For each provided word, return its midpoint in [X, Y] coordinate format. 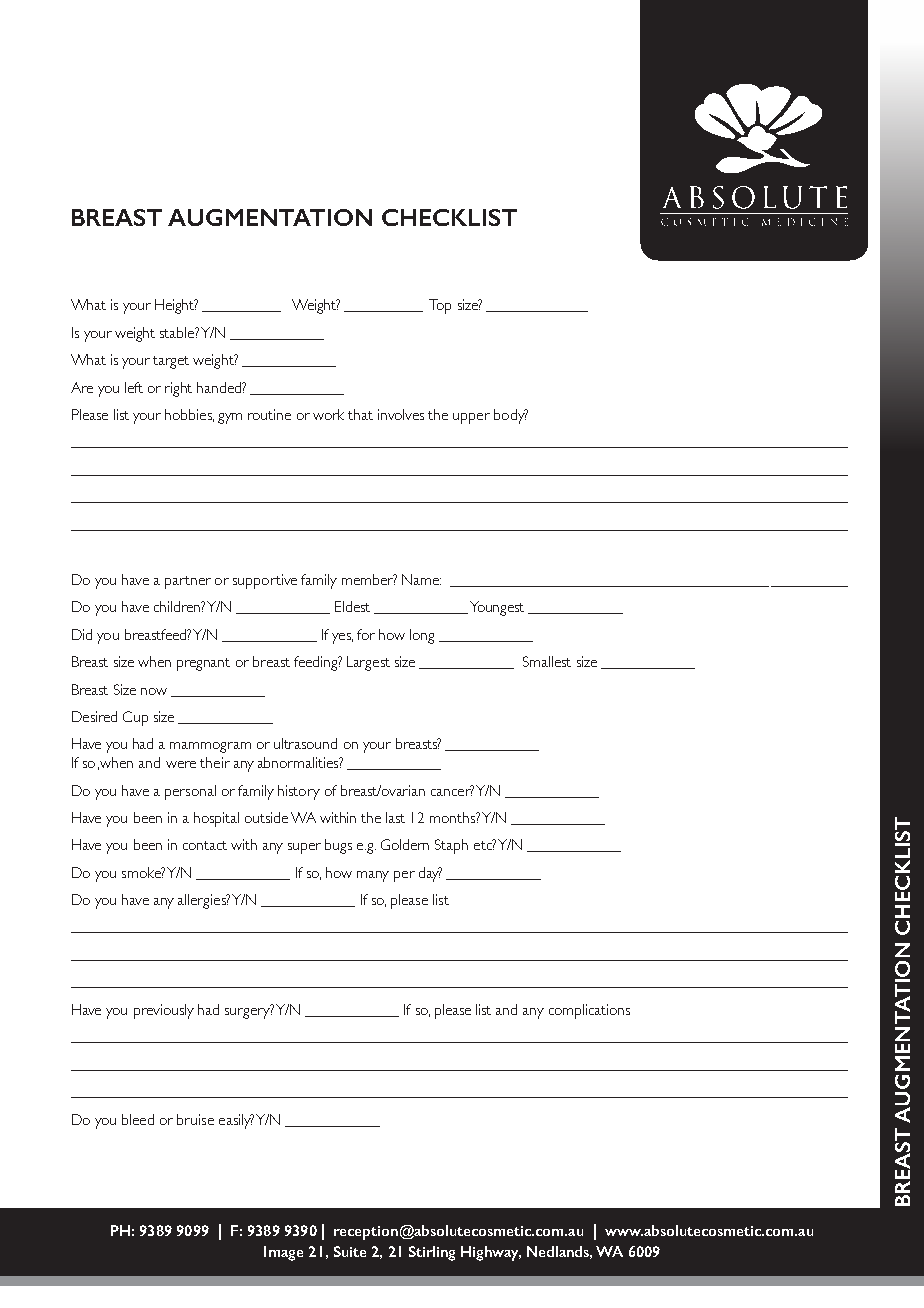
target [171, 362]
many [373, 876]
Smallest [547, 661]
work [328, 414]
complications [589, 1011]
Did [82, 634]
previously [164, 1011]
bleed [138, 1119]
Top [440, 306]
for [366, 634]
